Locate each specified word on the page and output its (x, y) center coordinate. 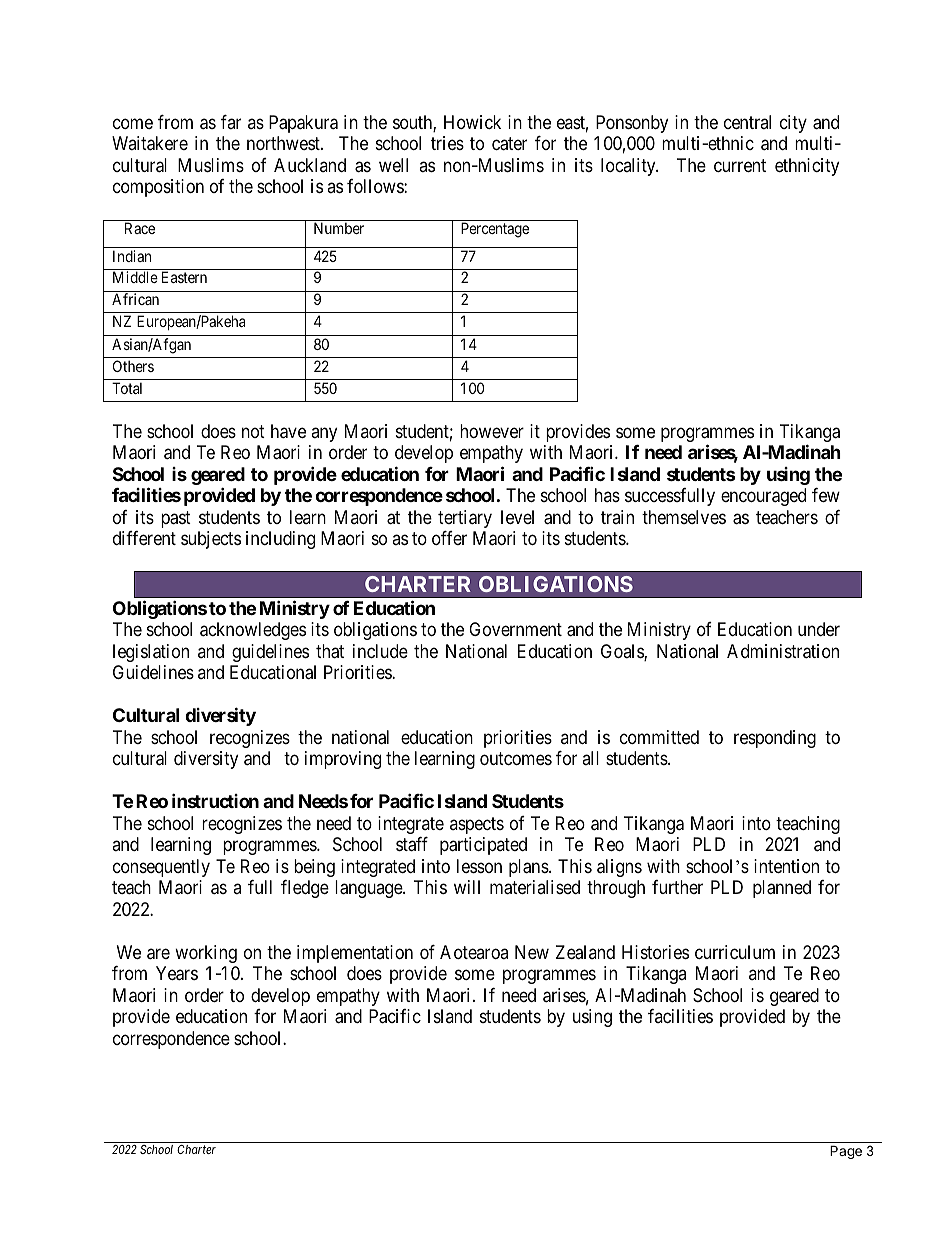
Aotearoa (474, 952)
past (176, 519)
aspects (477, 825)
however (492, 431)
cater (509, 144)
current (740, 165)
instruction (215, 800)
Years (177, 973)
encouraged (763, 497)
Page (846, 1152)
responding (775, 739)
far (231, 122)
